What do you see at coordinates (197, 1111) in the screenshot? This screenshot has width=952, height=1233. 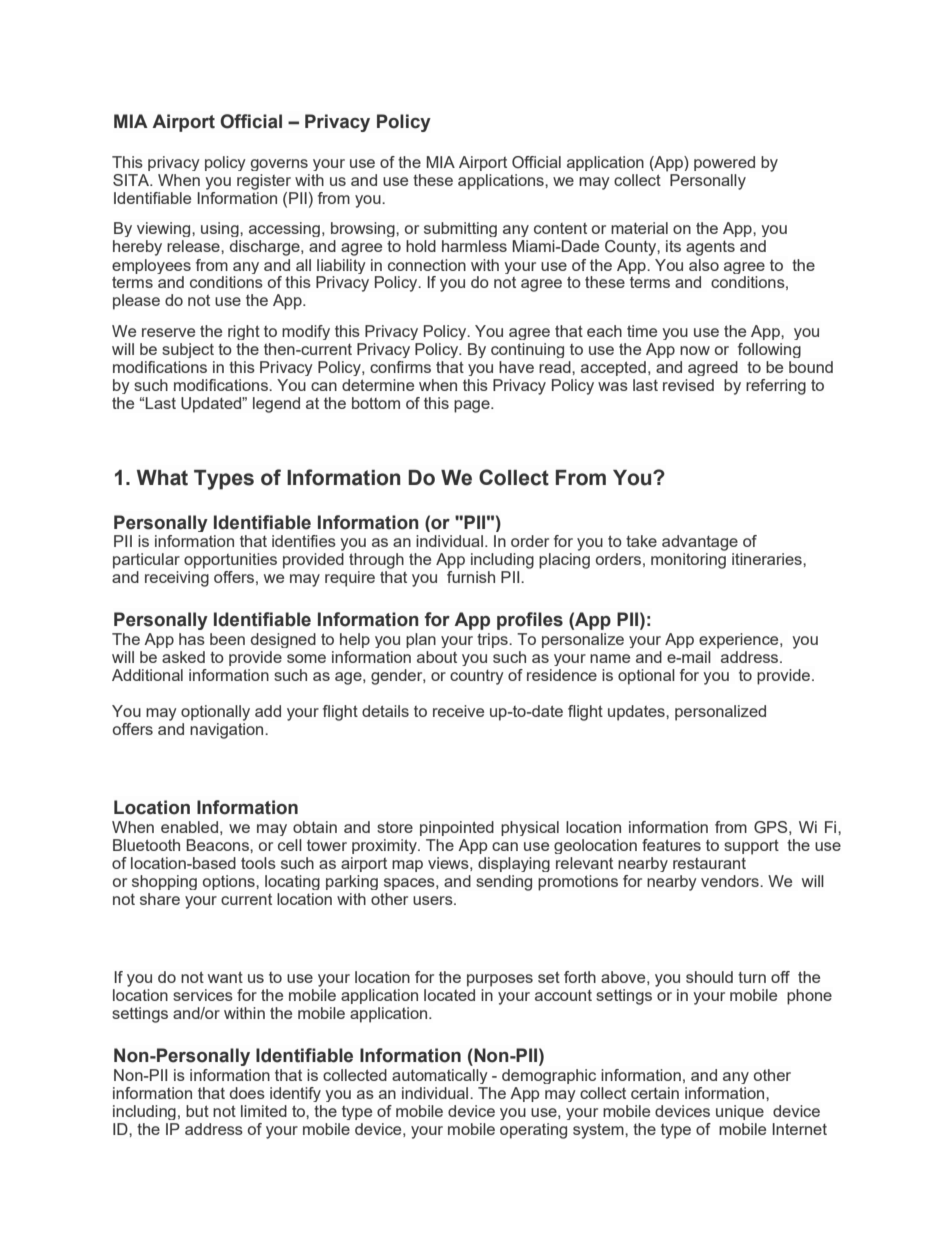 I see `but` at bounding box center [197, 1111].
